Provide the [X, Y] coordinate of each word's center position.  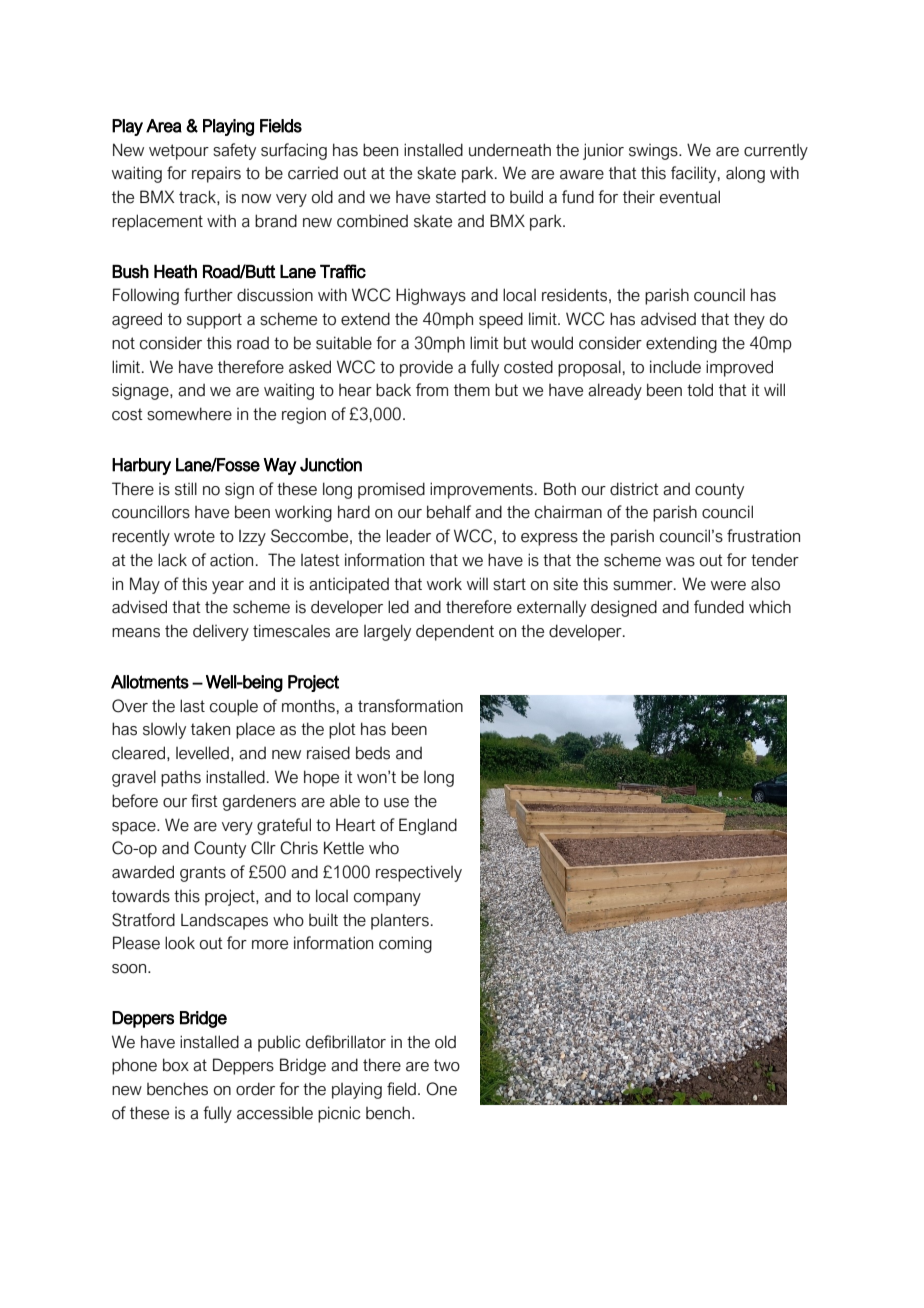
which [770, 607]
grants [203, 874]
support [214, 321]
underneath [510, 150]
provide [426, 368]
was [680, 562]
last [192, 706]
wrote [194, 536]
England [428, 826]
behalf [449, 512]
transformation [410, 706]
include [675, 367]
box [176, 1065]
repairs [216, 175]
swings [654, 152]
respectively [419, 873]
